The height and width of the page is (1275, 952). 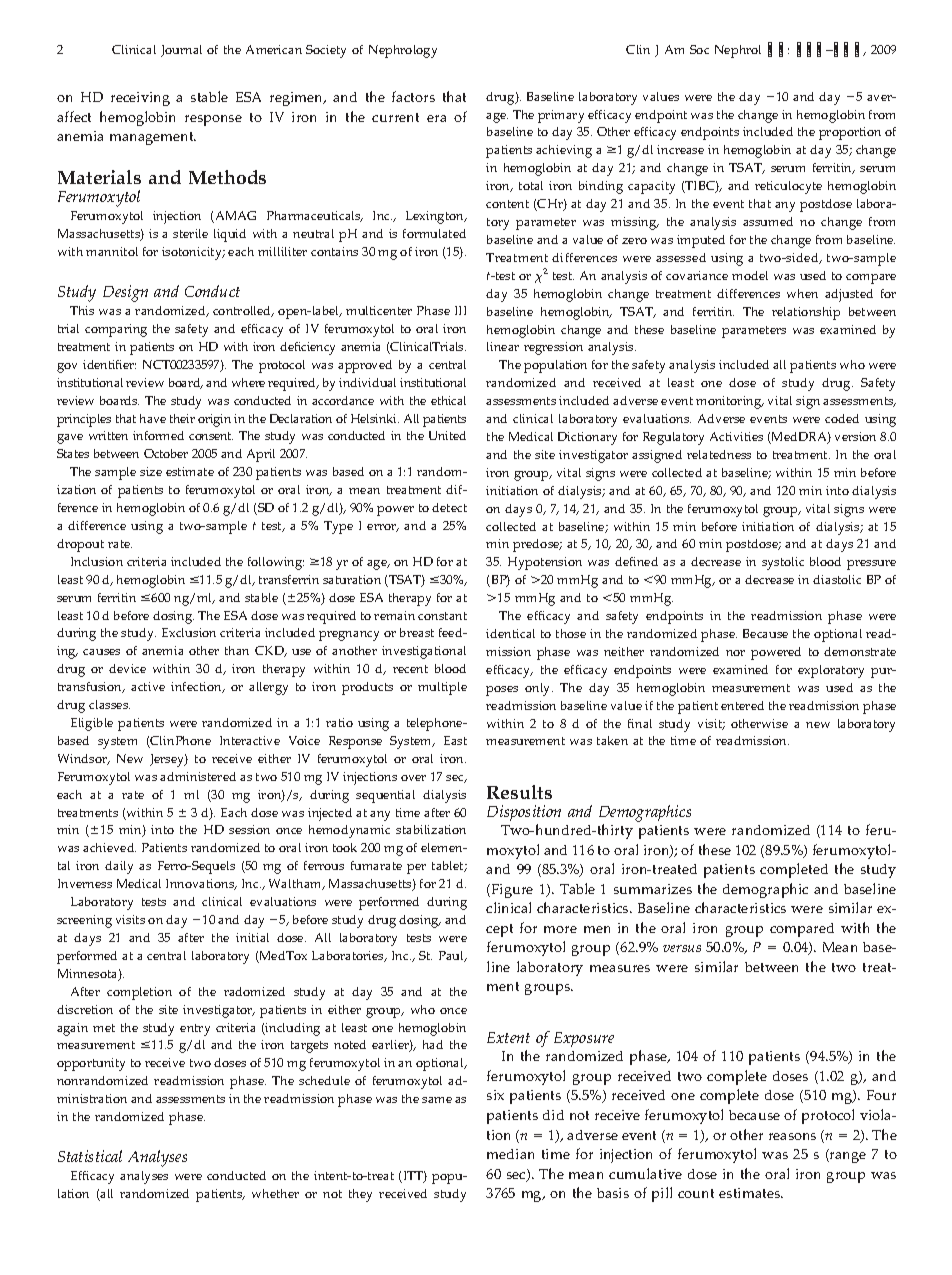 What do you see at coordinates (413, 96) in the page?
I see `factors` at bounding box center [413, 96].
